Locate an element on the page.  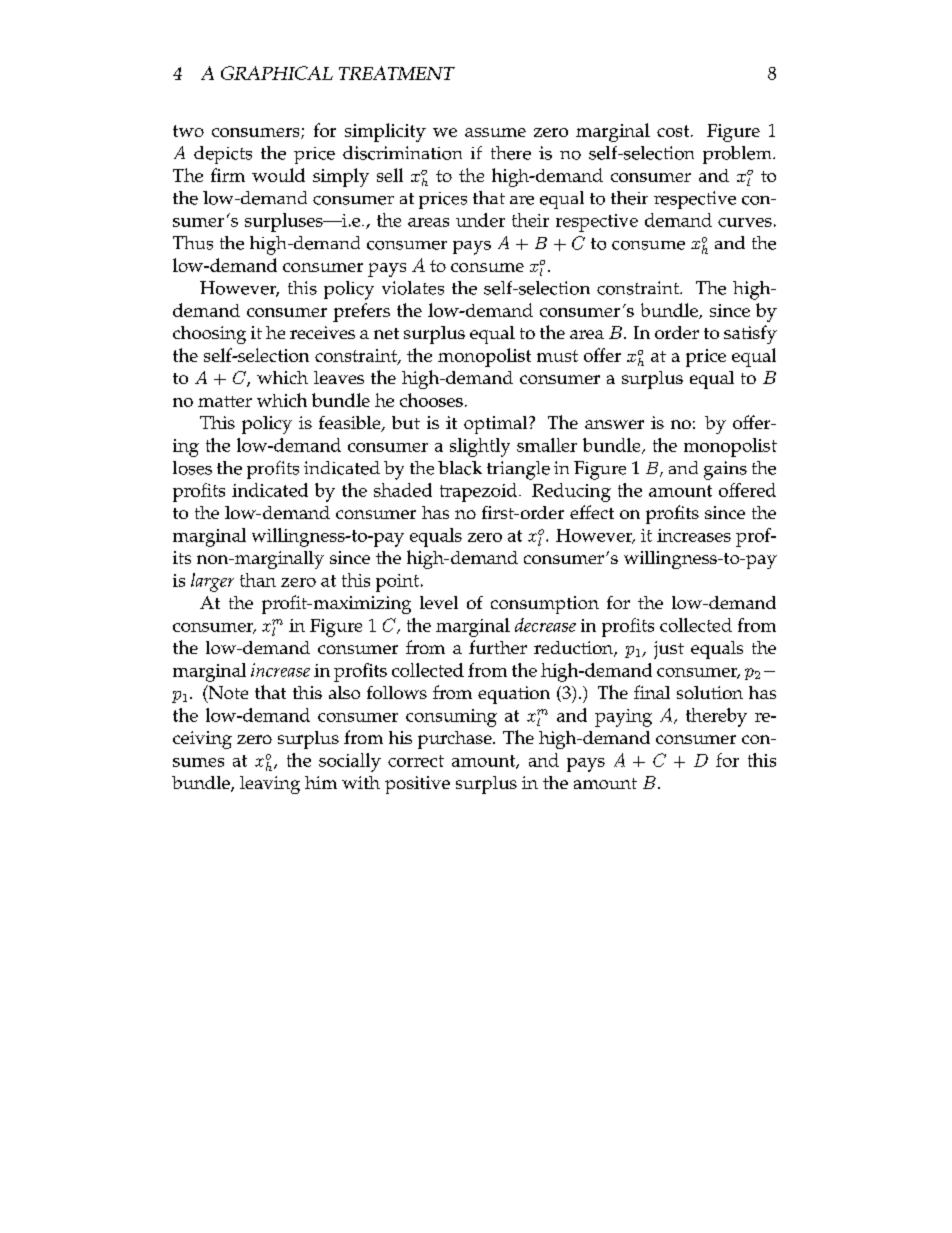
cost is located at coordinates (674, 131).
